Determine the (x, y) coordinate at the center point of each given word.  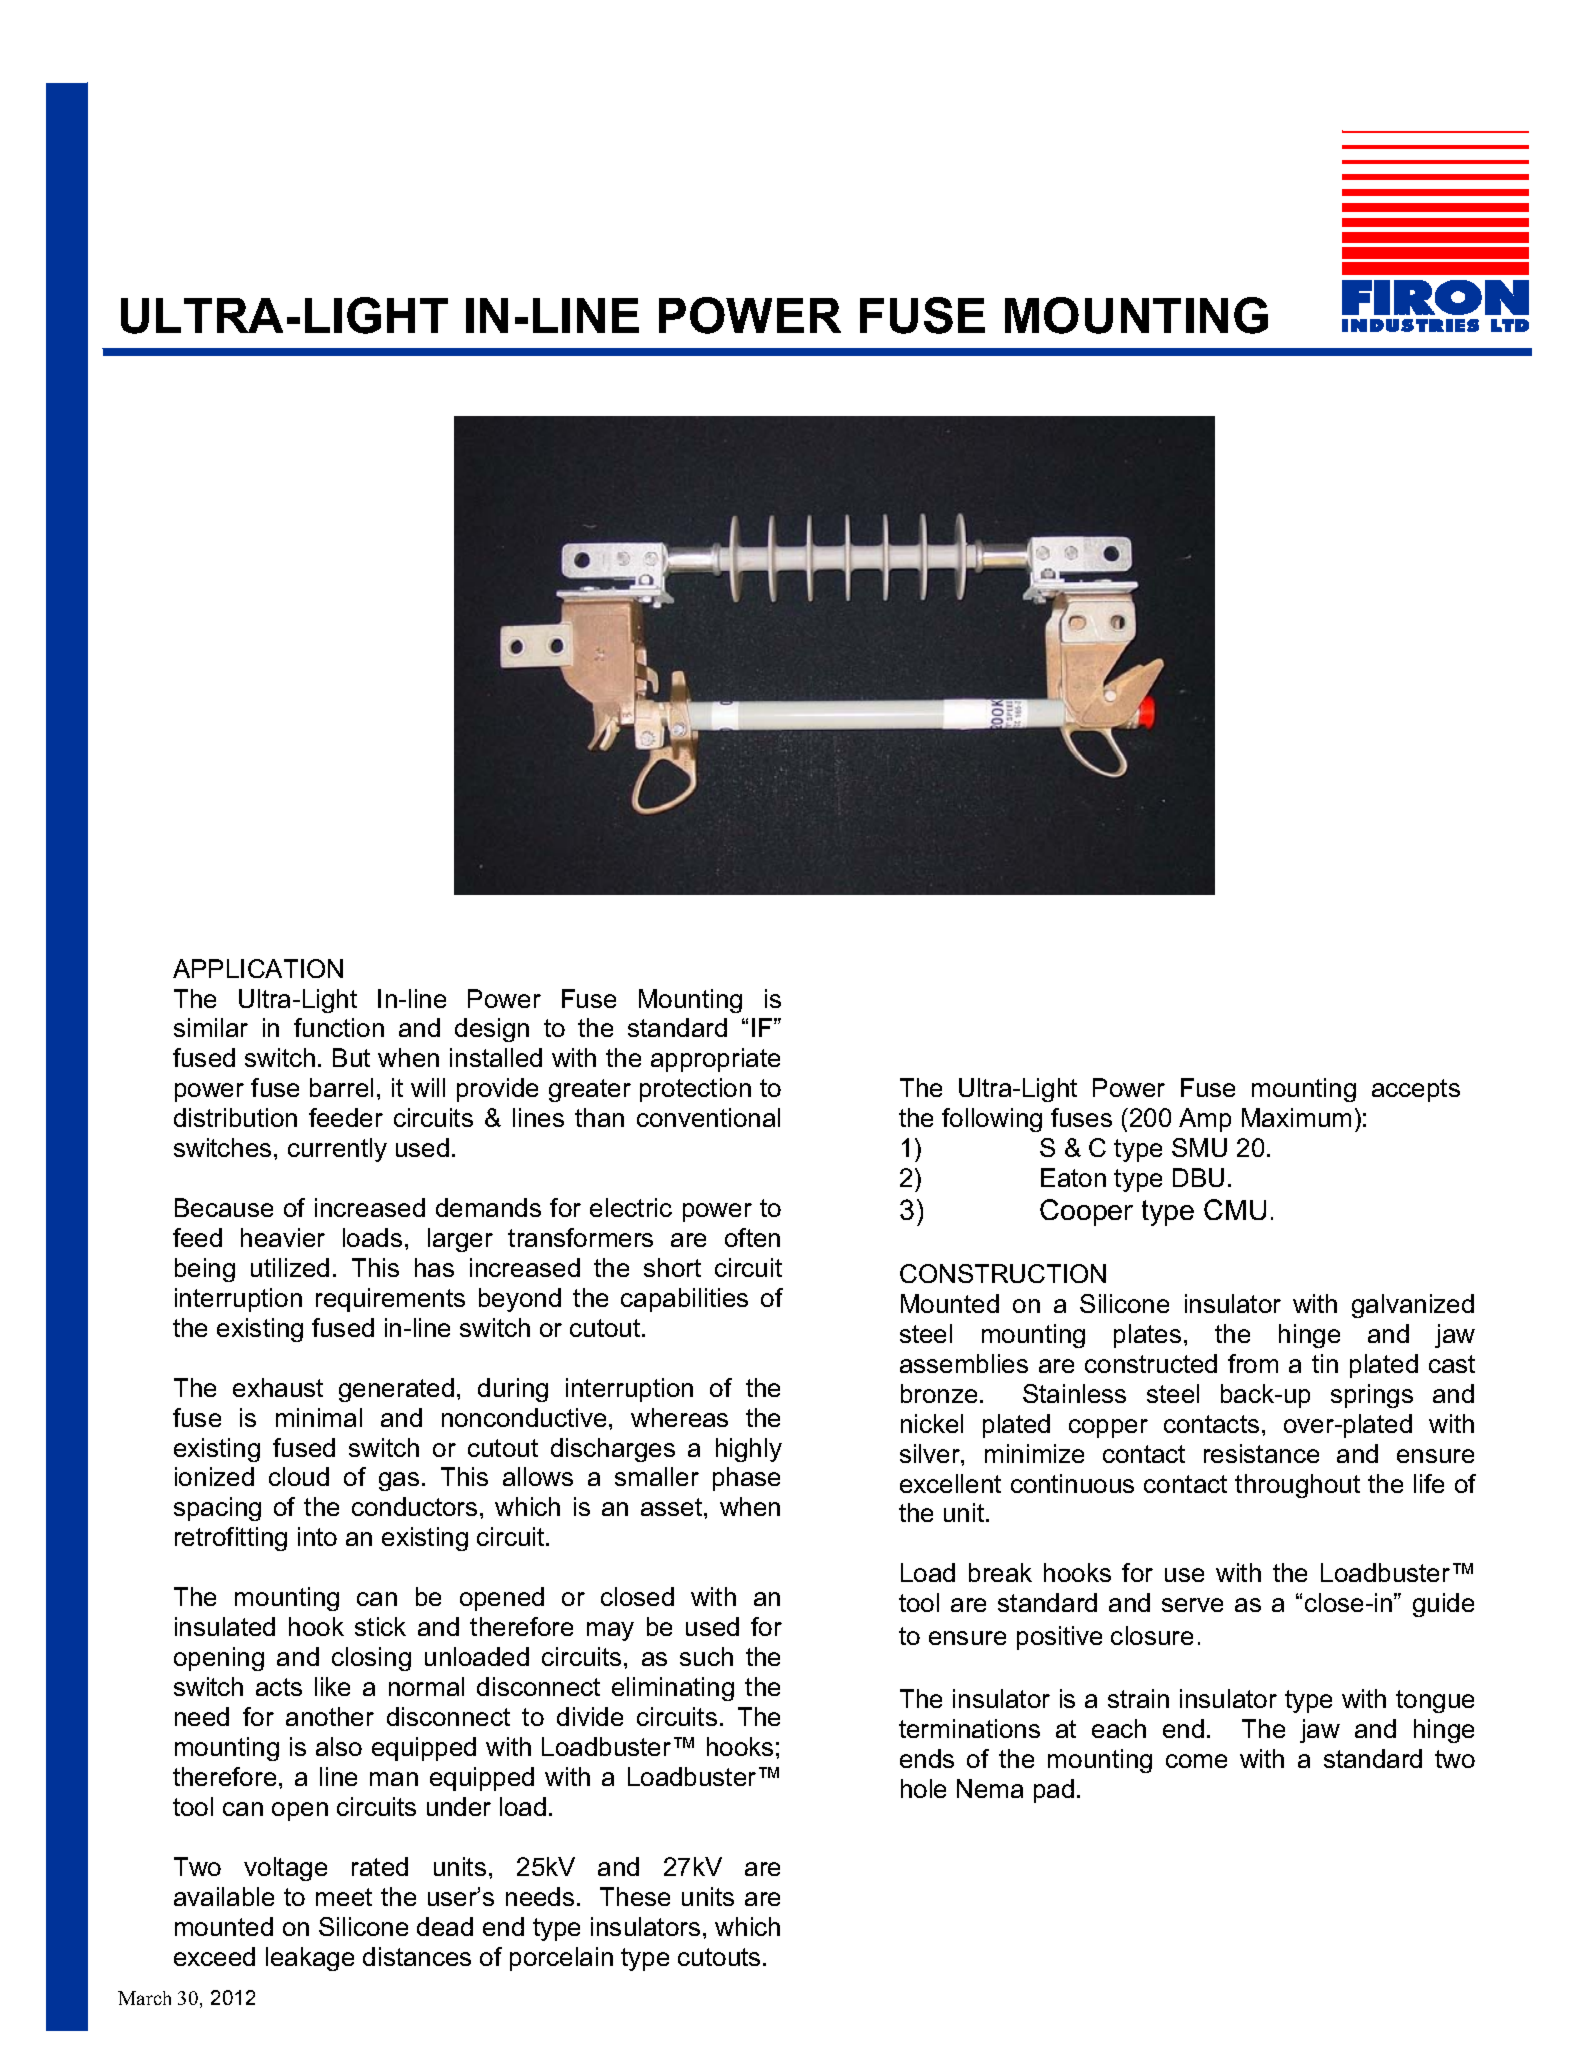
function (339, 1027)
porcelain (561, 1959)
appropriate (715, 1060)
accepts (1416, 1090)
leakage (310, 1959)
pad (1054, 1791)
